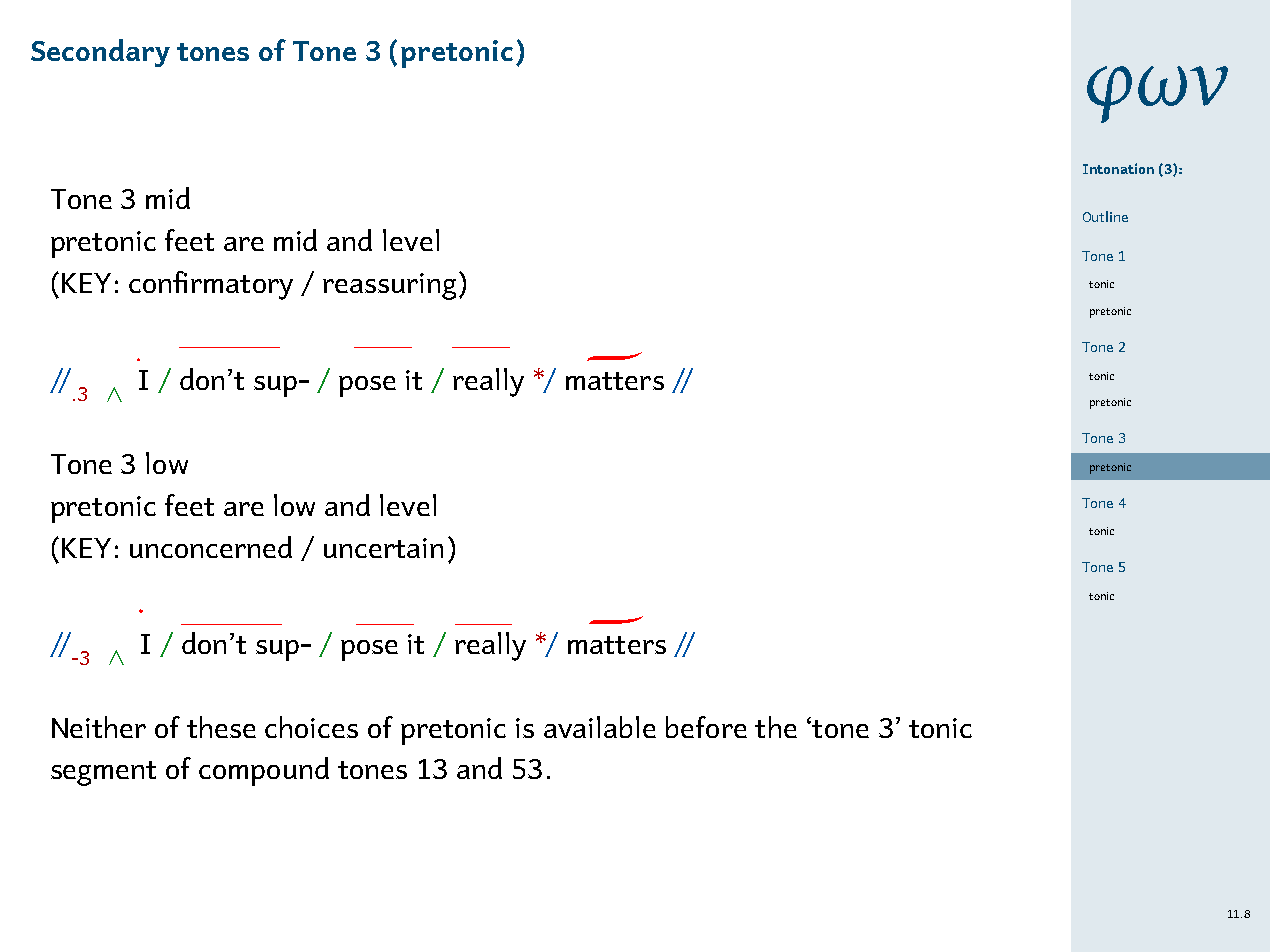  Describe the element at coordinates (1105, 216) in the page. I see `Outline` at that location.
